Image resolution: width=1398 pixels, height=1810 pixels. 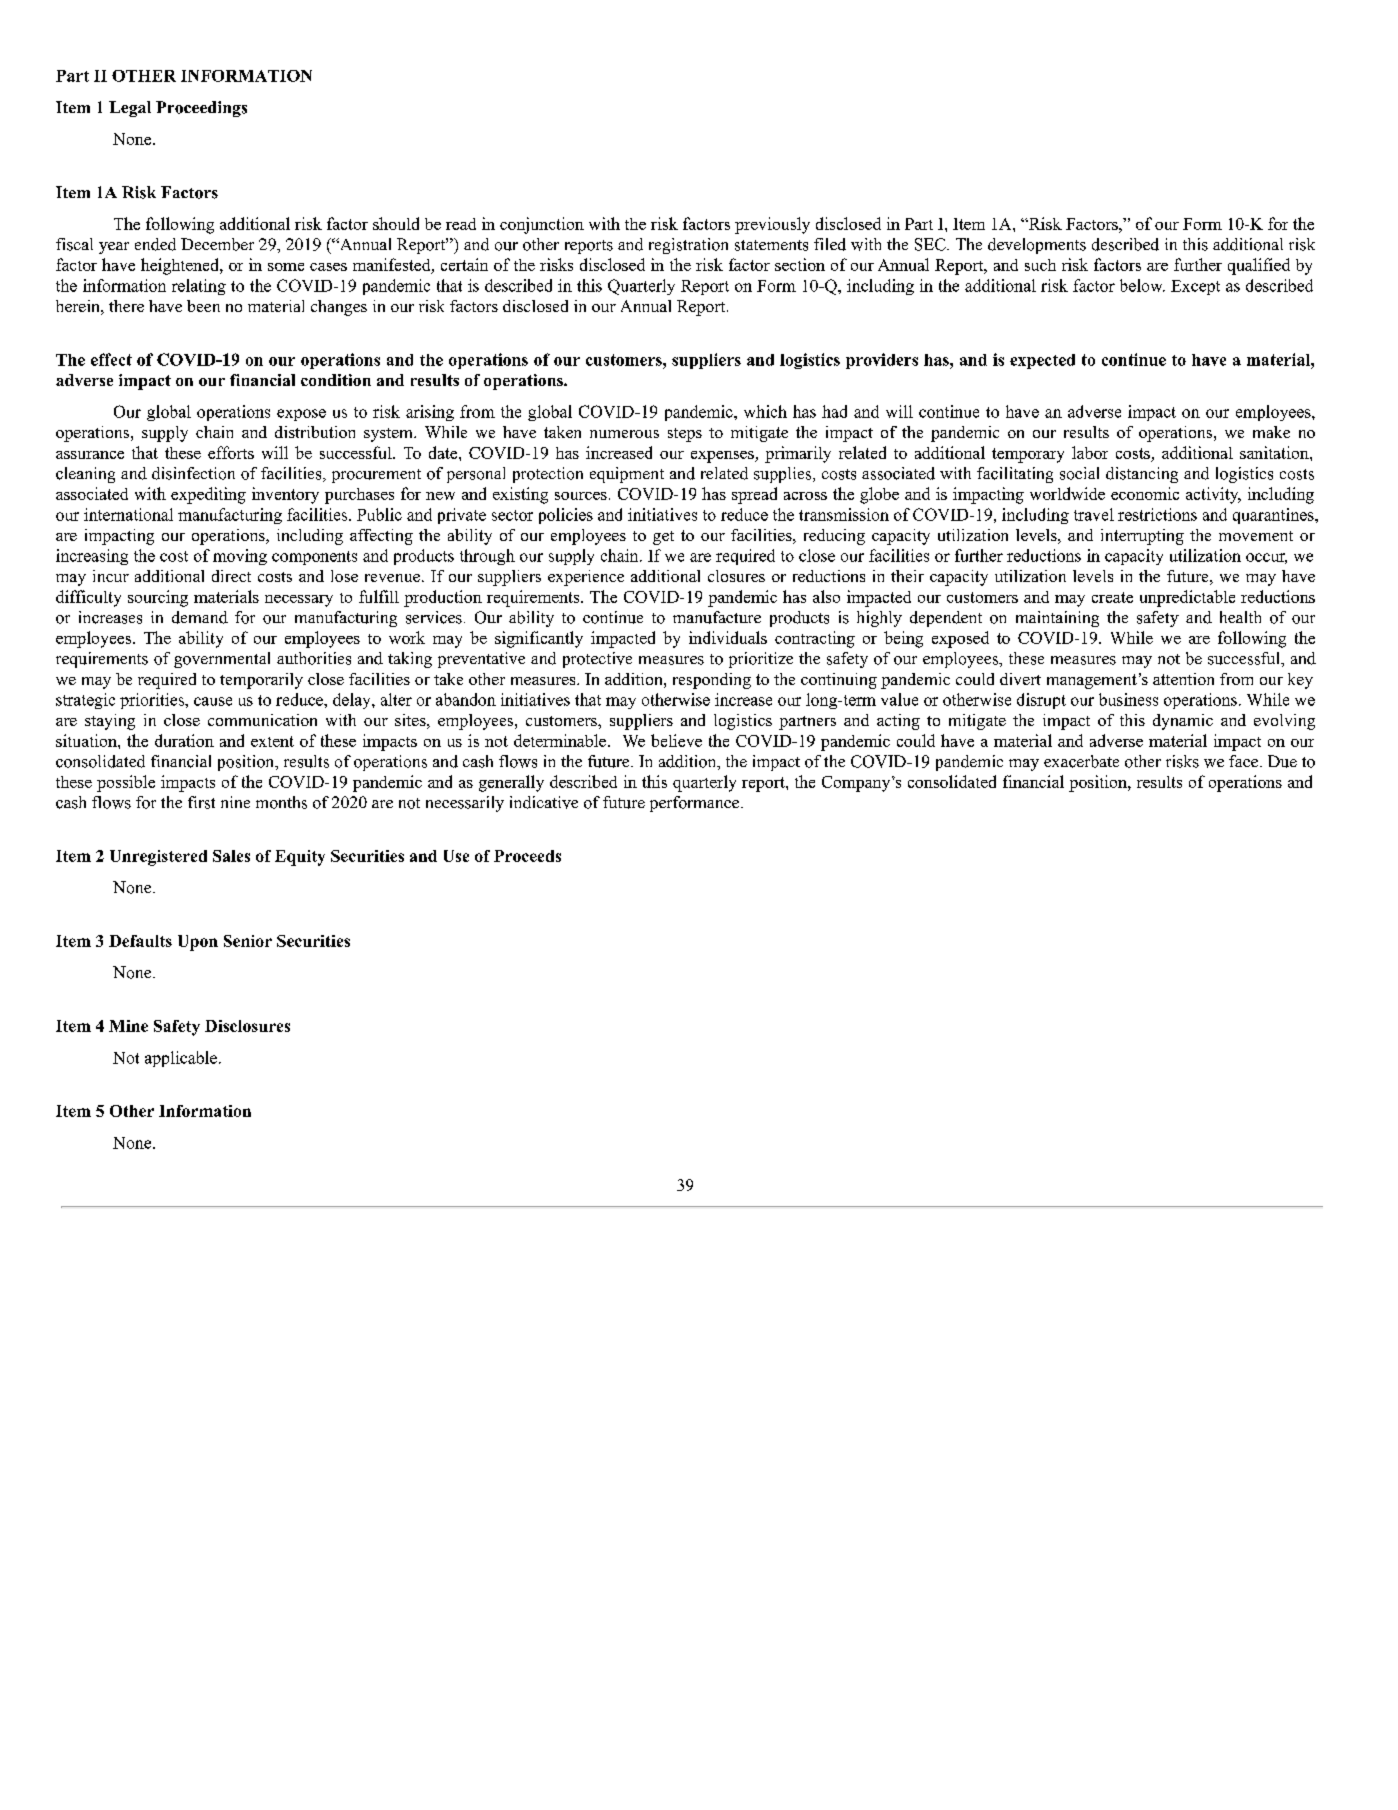 What do you see at coordinates (1037, 246) in the screenshot?
I see `developments` at bounding box center [1037, 246].
